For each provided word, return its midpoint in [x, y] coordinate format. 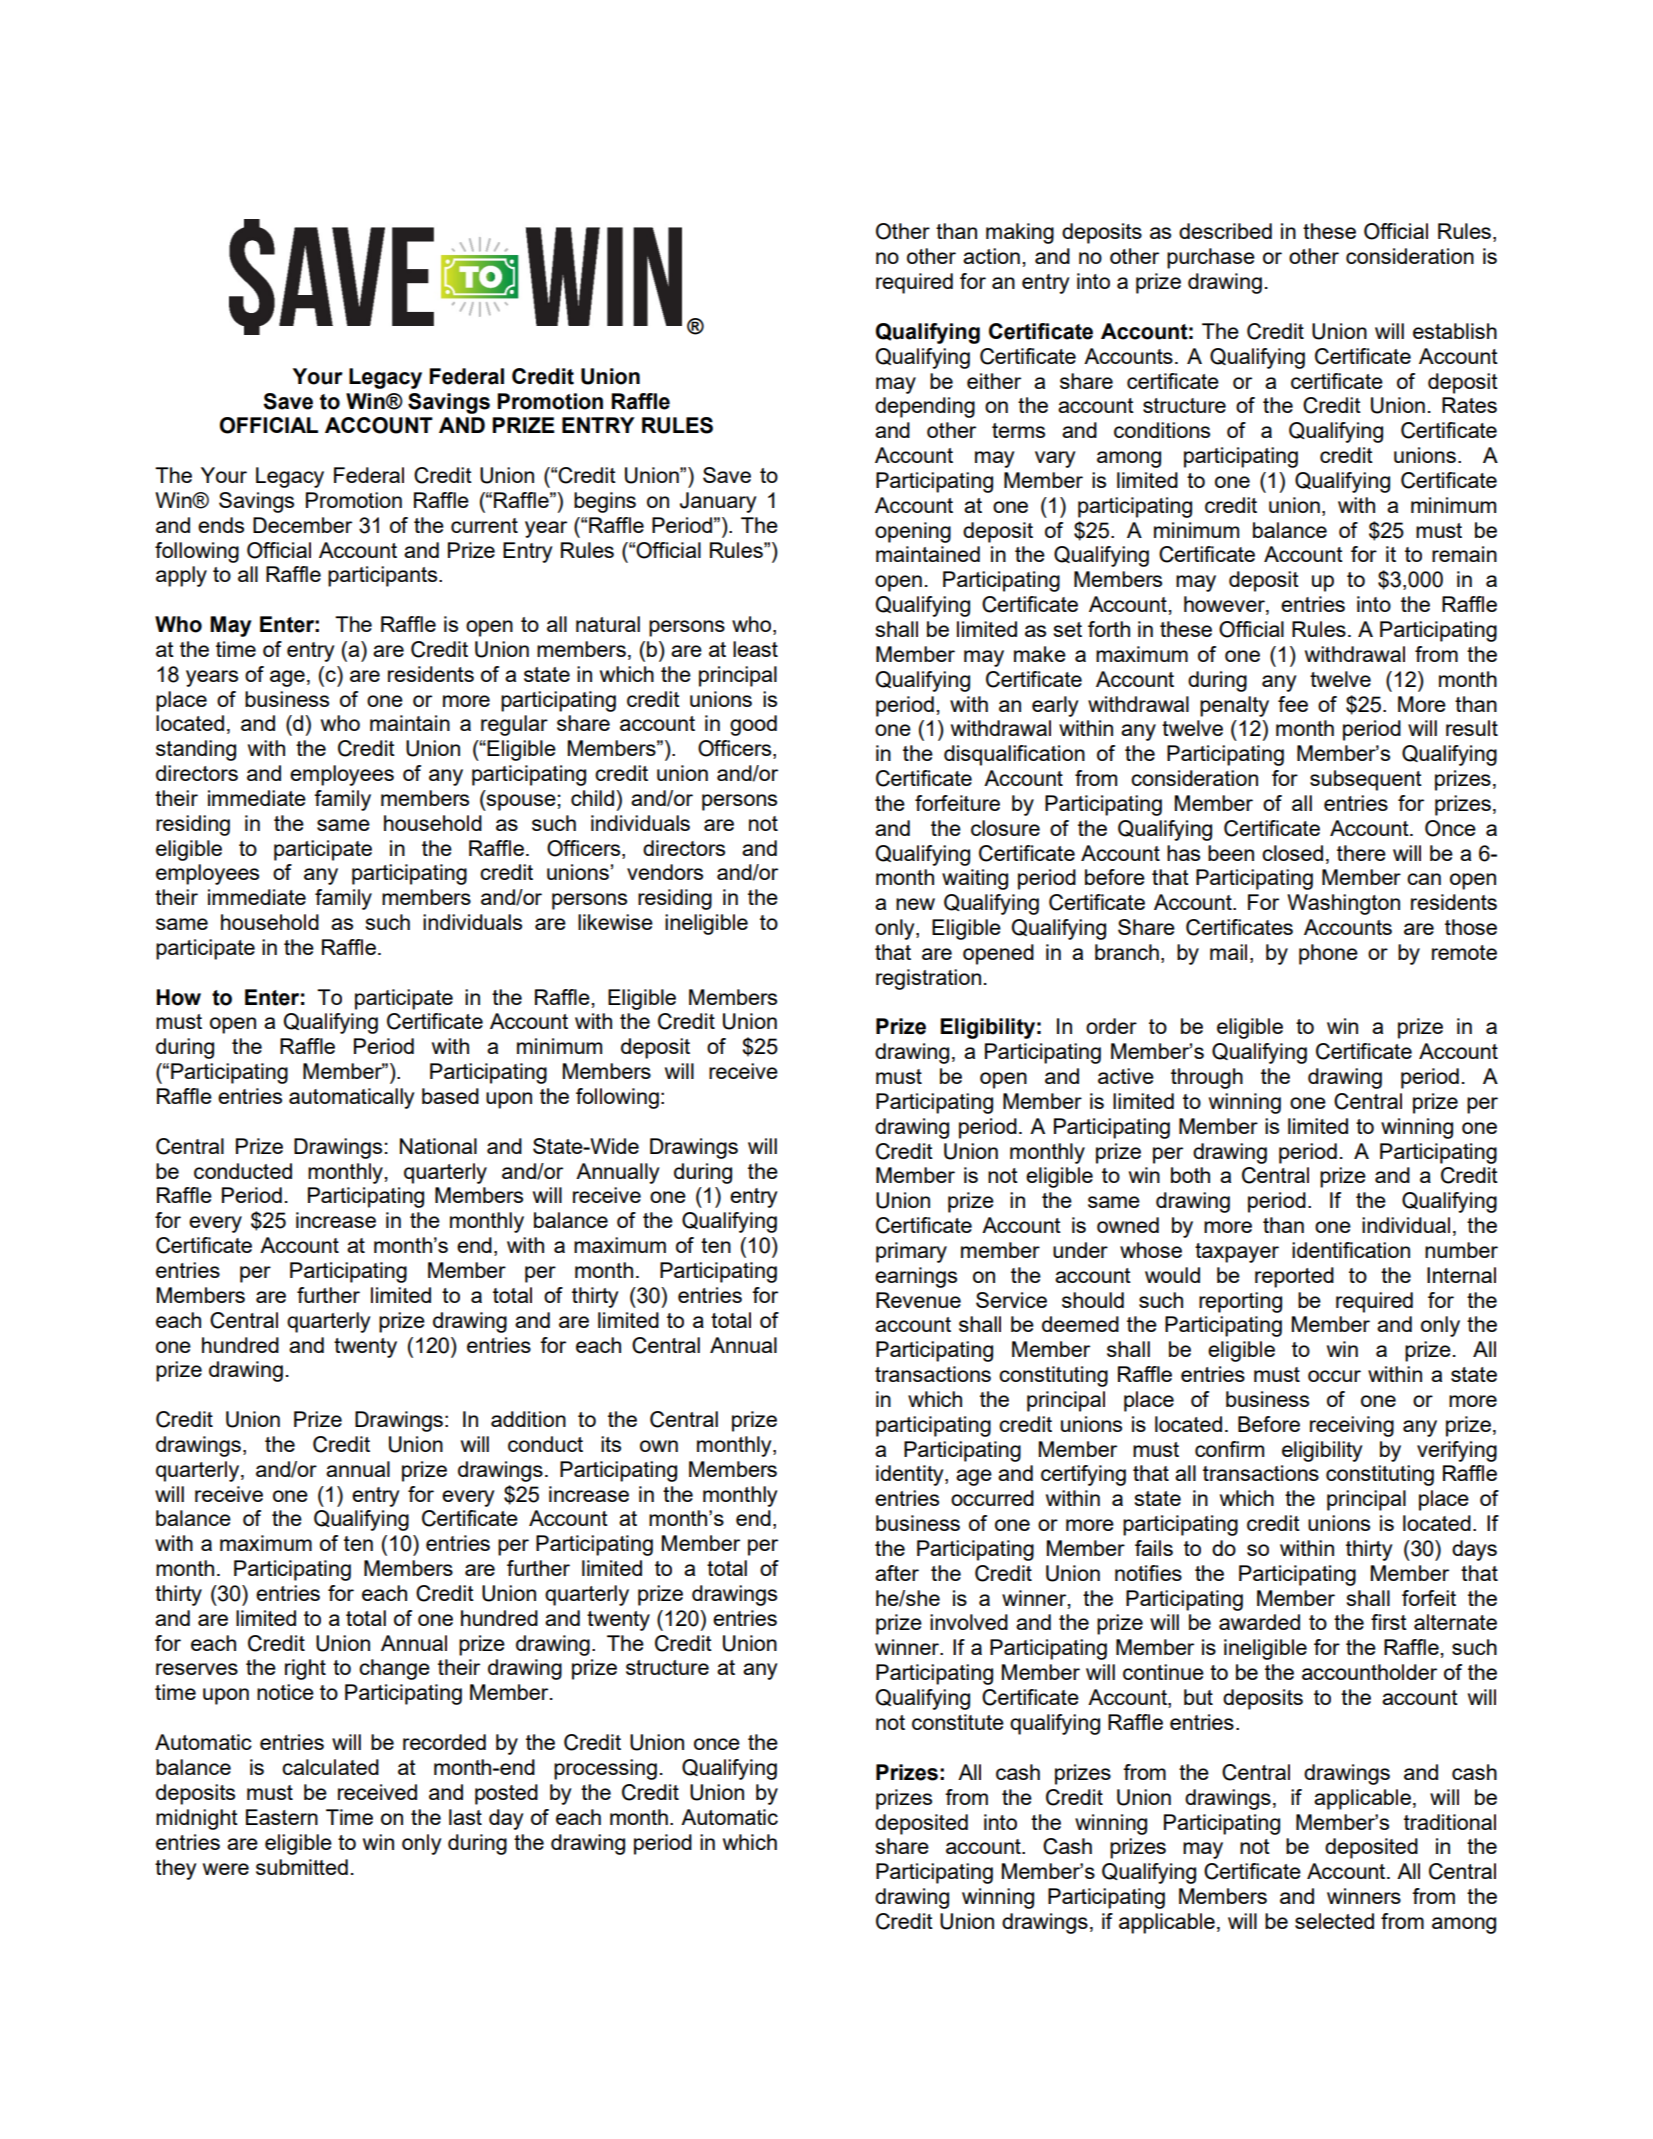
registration [928, 979]
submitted [302, 1867]
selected [1334, 1921]
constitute [958, 1722]
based [450, 1096]
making [1020, 233]
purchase [1211, 258]
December [302, 525]
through [1207, 1078]
